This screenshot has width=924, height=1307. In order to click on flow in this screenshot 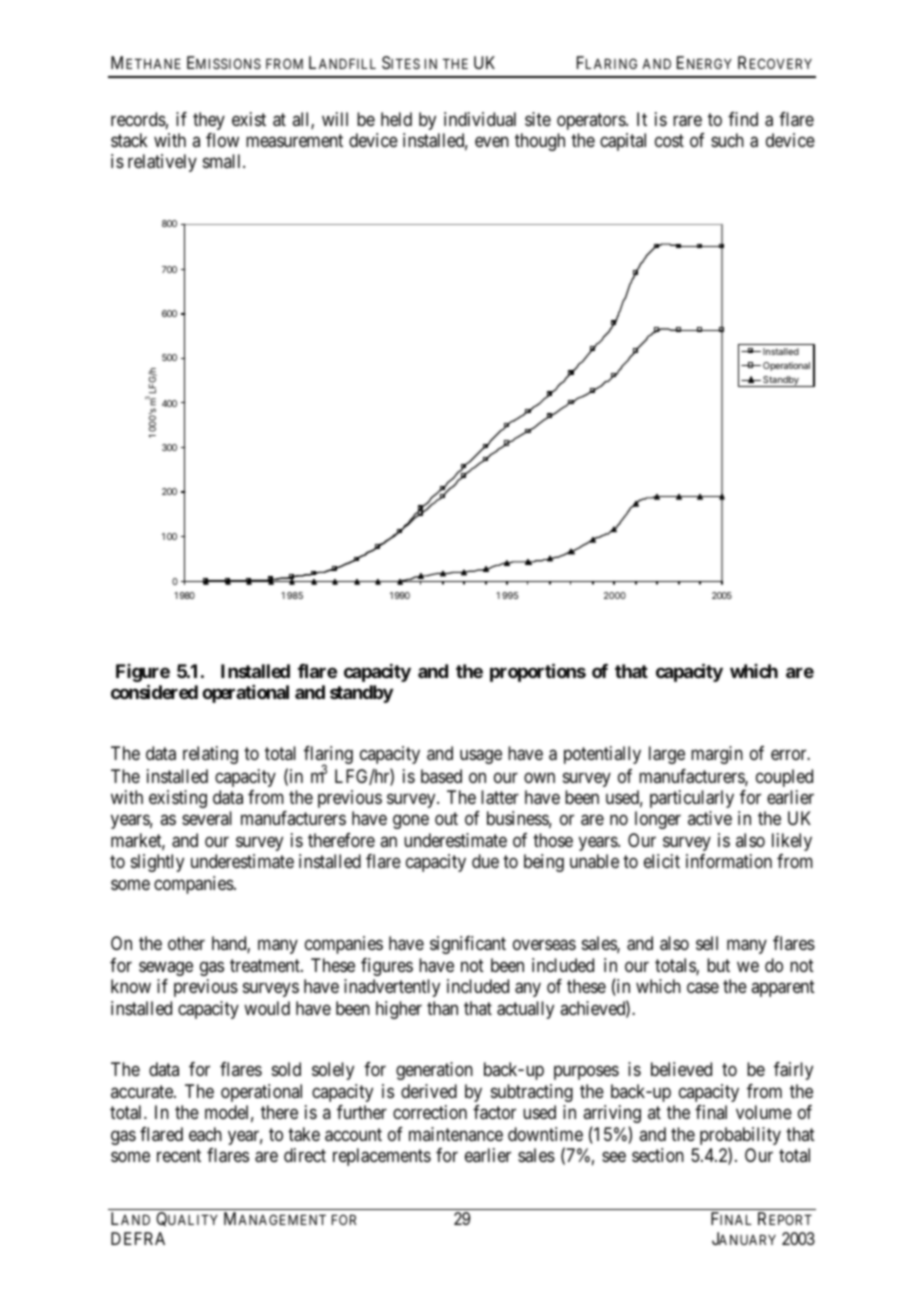, I will do `click(222, 140)`.
